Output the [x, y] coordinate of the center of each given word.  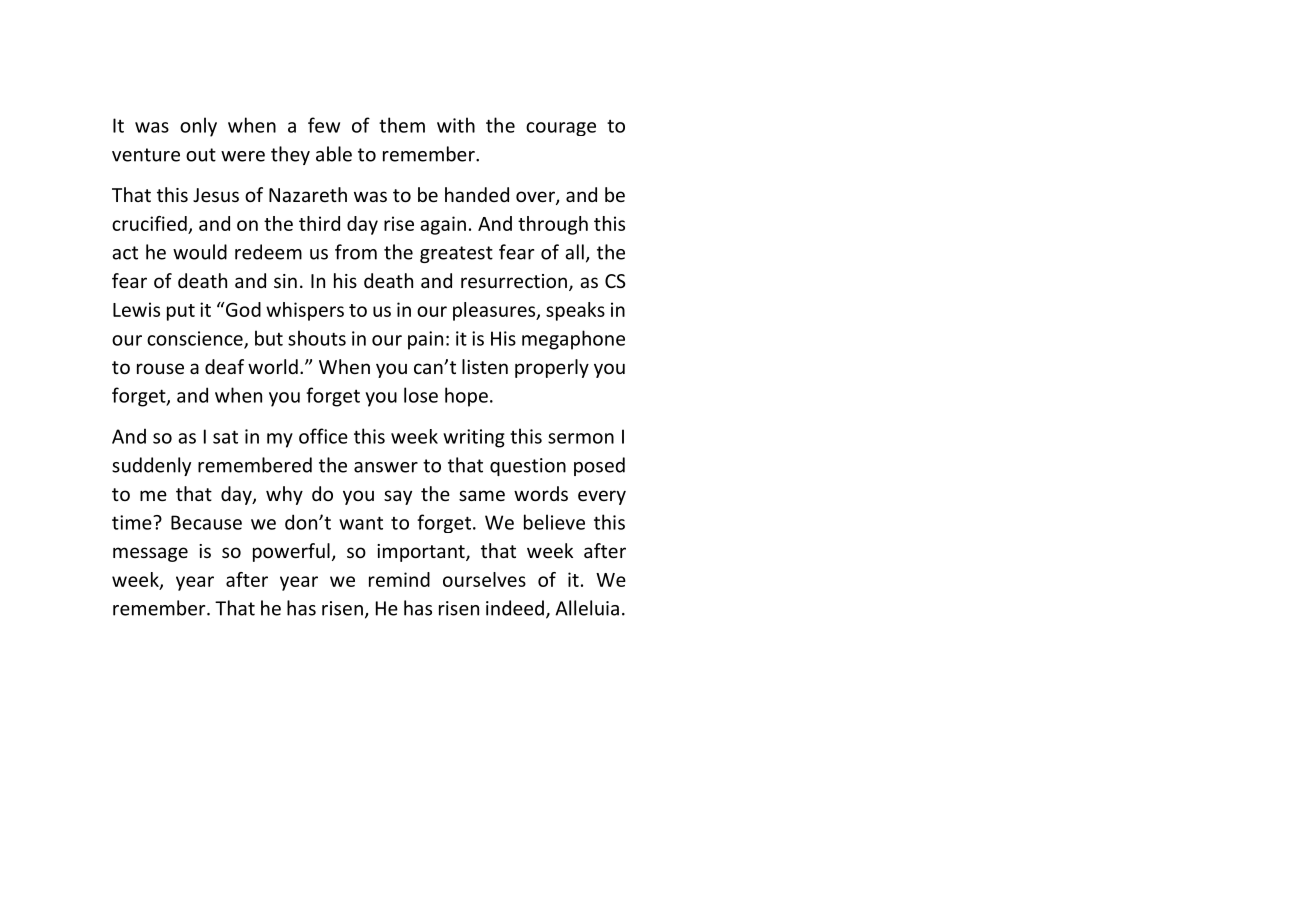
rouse [160, 368]
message [150, 554]
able [334, 154]
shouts [317, 338]
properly [552, 368]
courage [561, 129]
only [198, 127]
